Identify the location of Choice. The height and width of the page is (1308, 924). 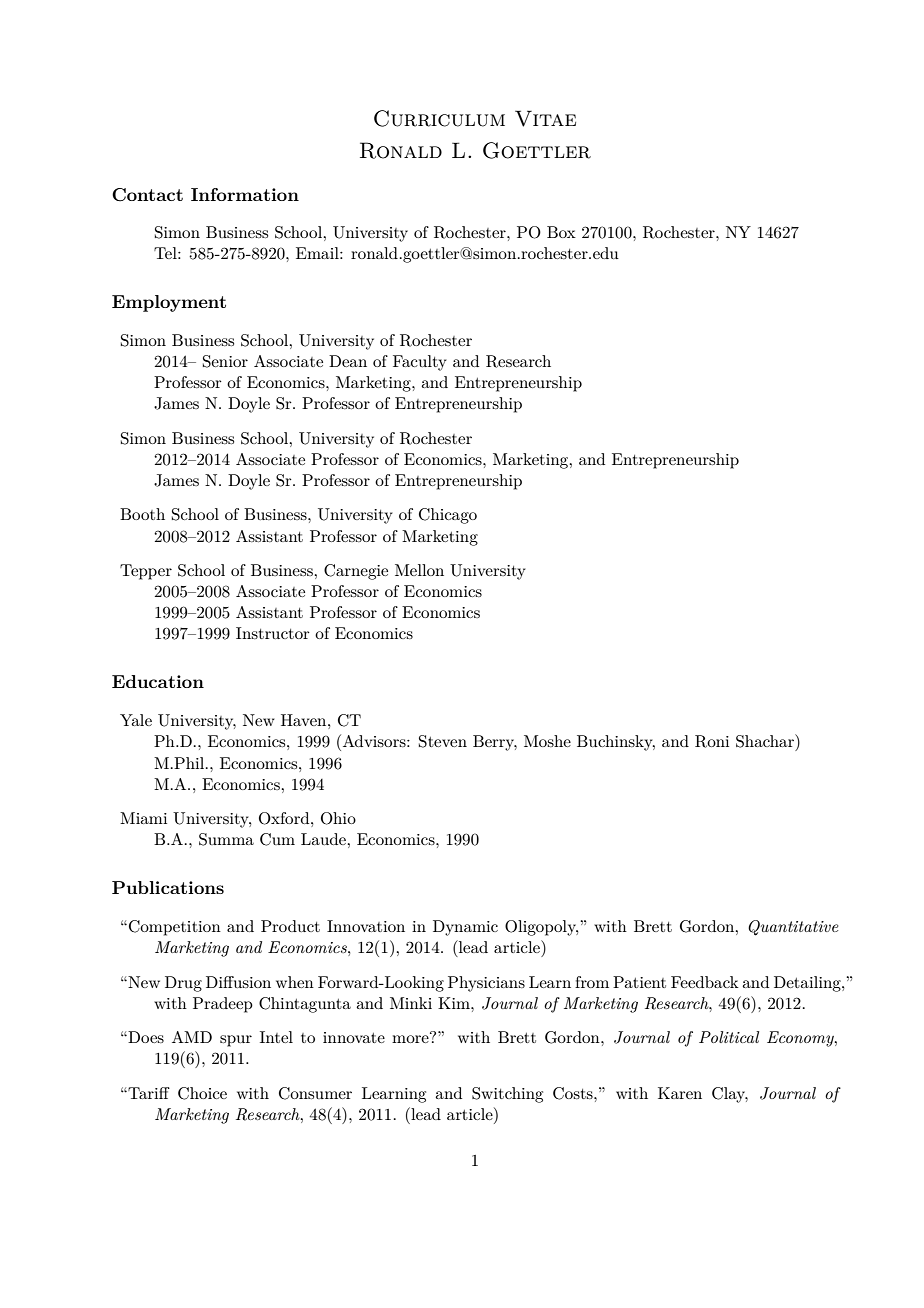
(202, 1093).
